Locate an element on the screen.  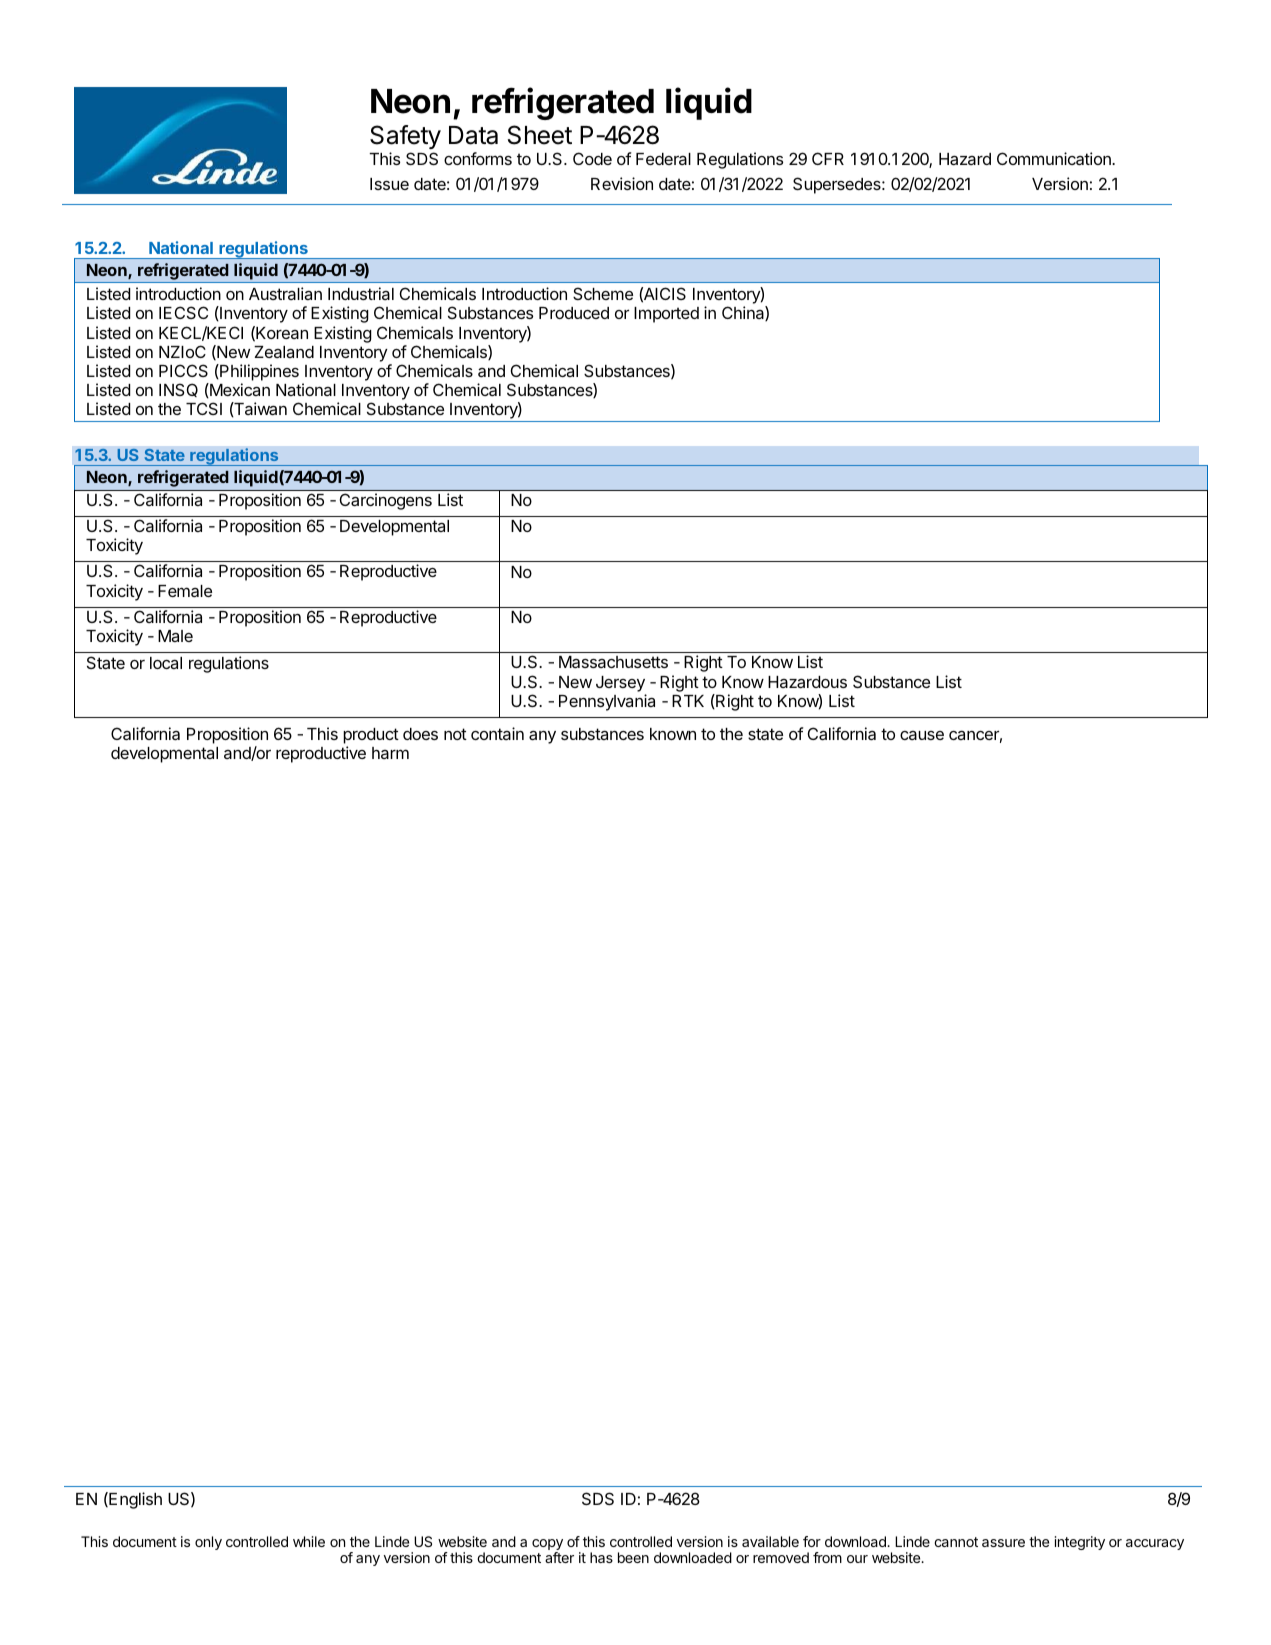
Federal is located at coordinates (663, 159).
